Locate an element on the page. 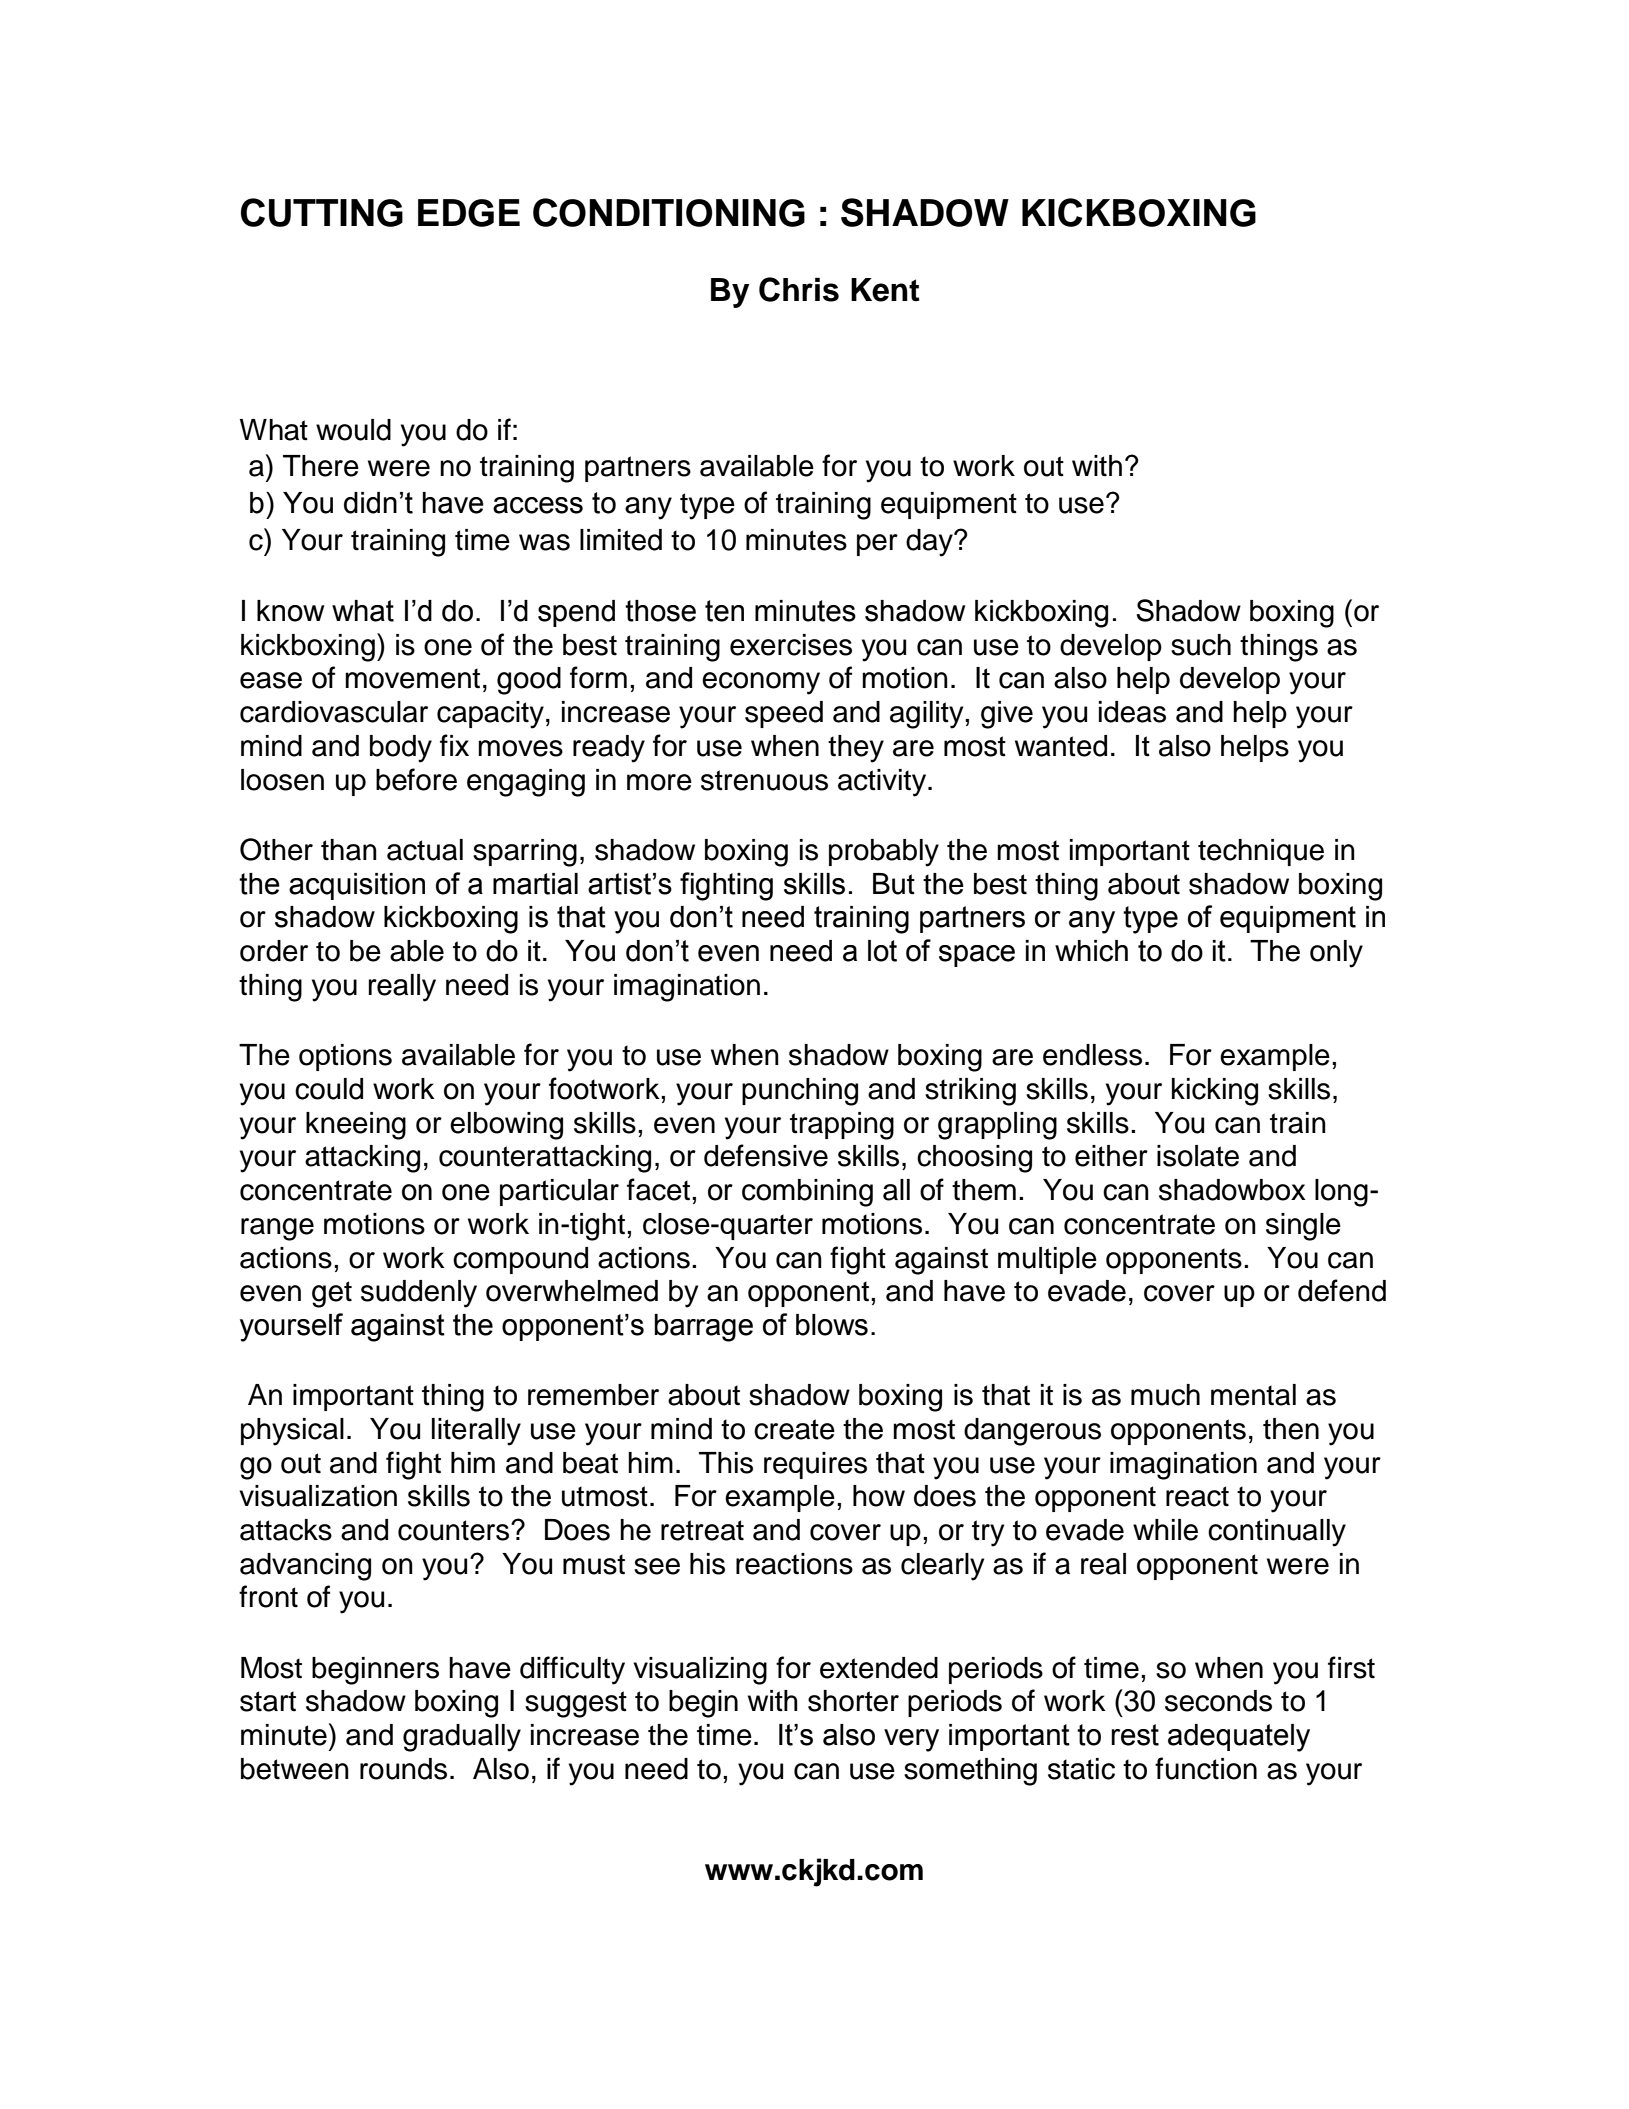 This document has height=2109, width=1629. EDGE is located at coordinates (469, 213).
